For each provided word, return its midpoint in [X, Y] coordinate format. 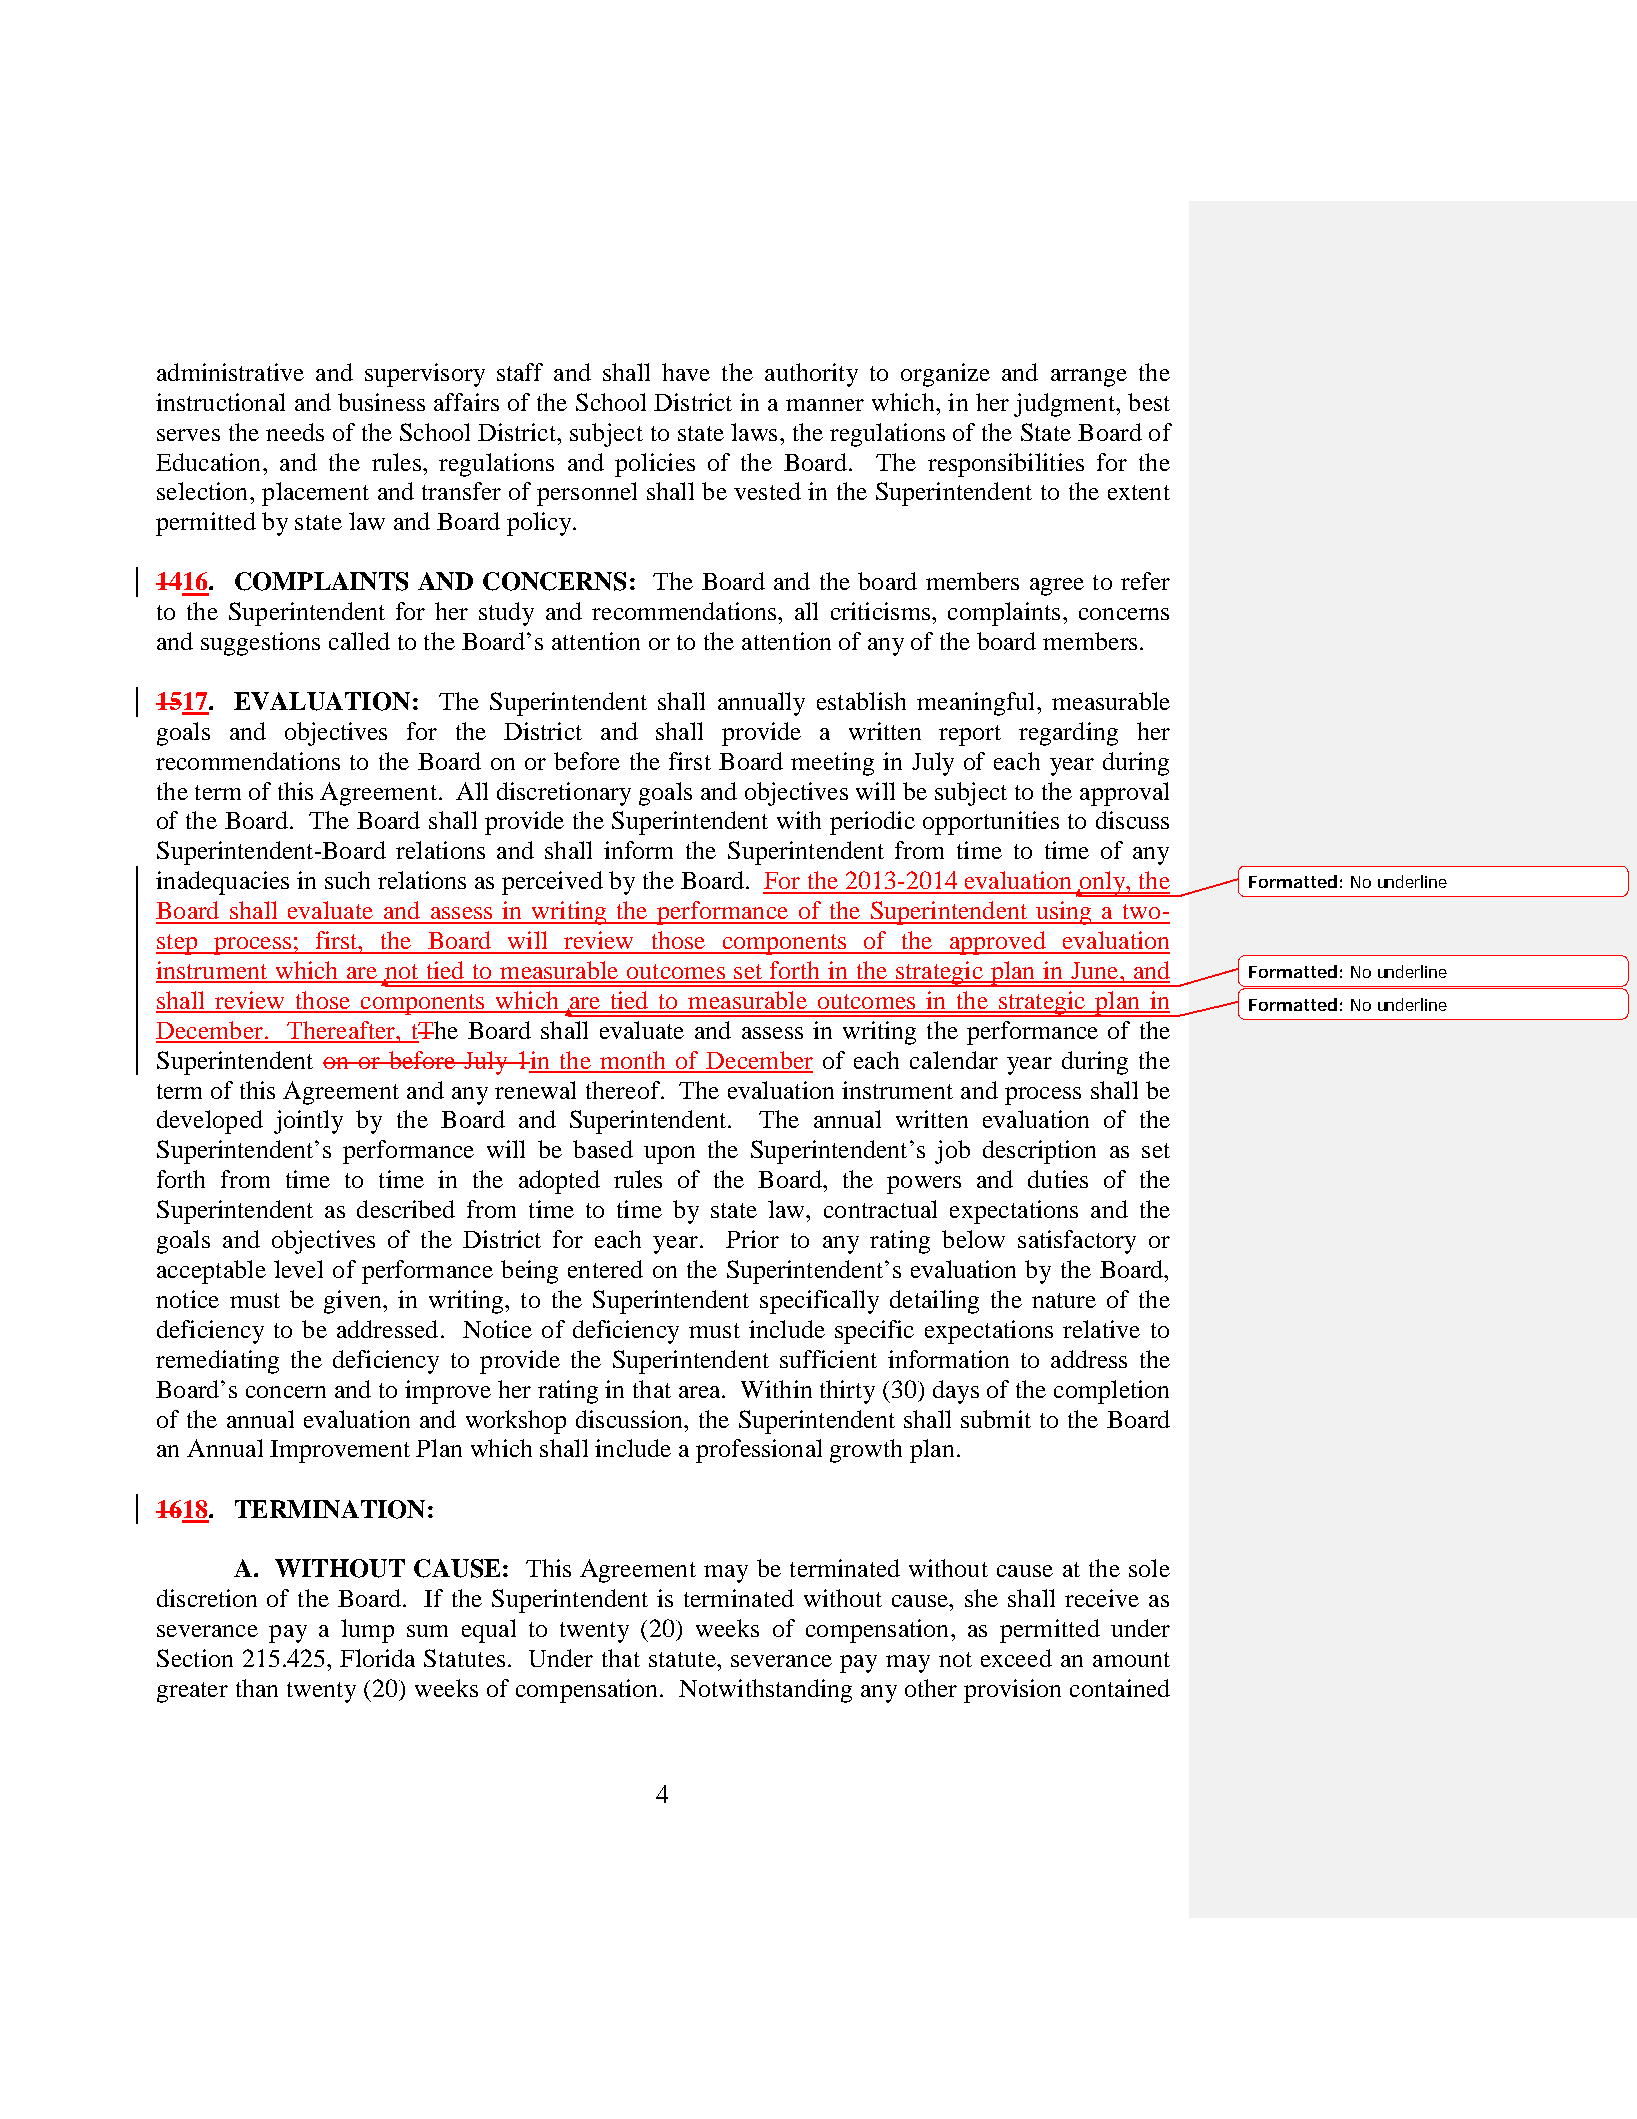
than [257, 1688]
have [686, 372]
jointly [308, 1122]
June [1095, 972]
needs [295, 432]
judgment [1065, 405]
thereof [624, 1090]
